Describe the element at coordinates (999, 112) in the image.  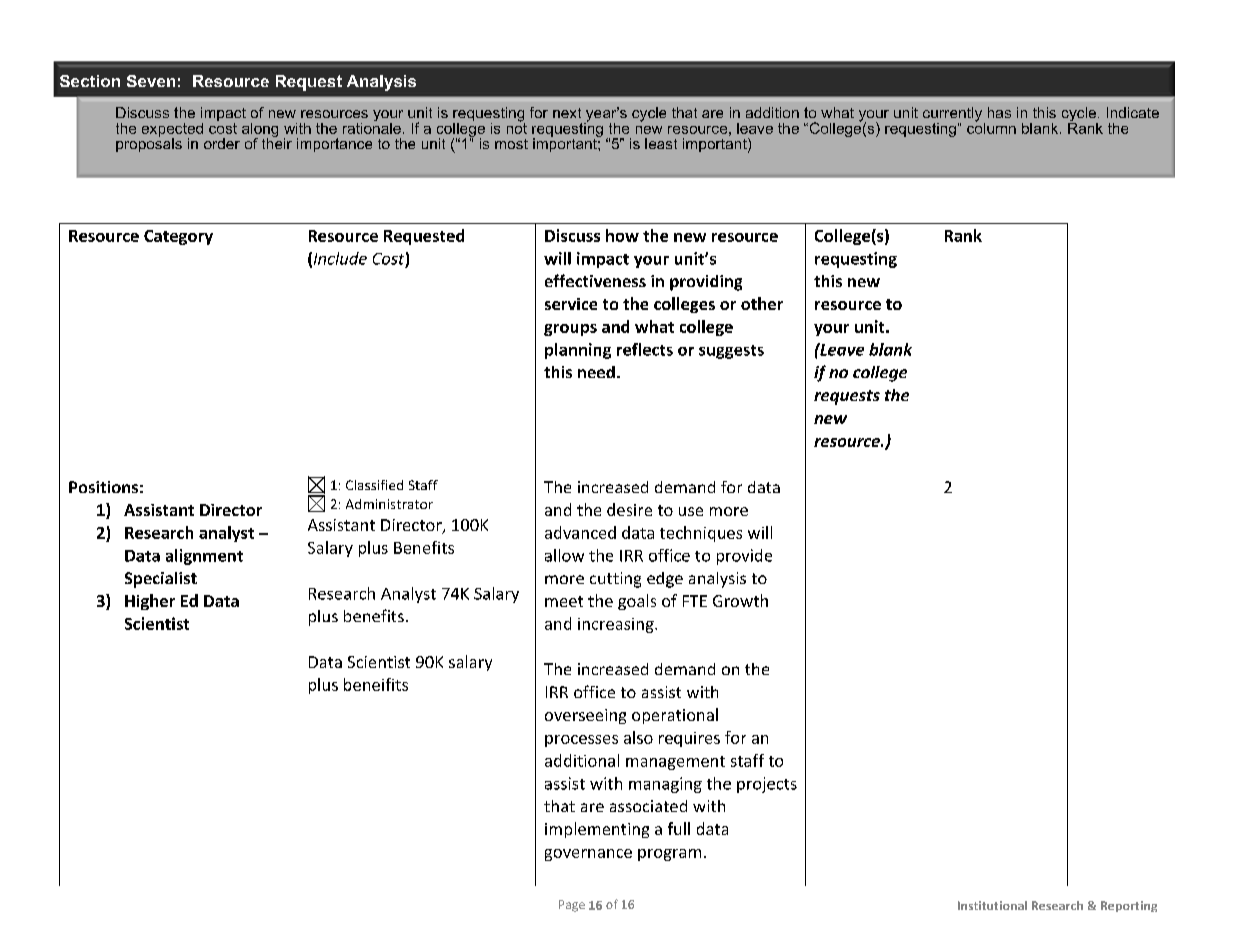
I see `has` at that location.
